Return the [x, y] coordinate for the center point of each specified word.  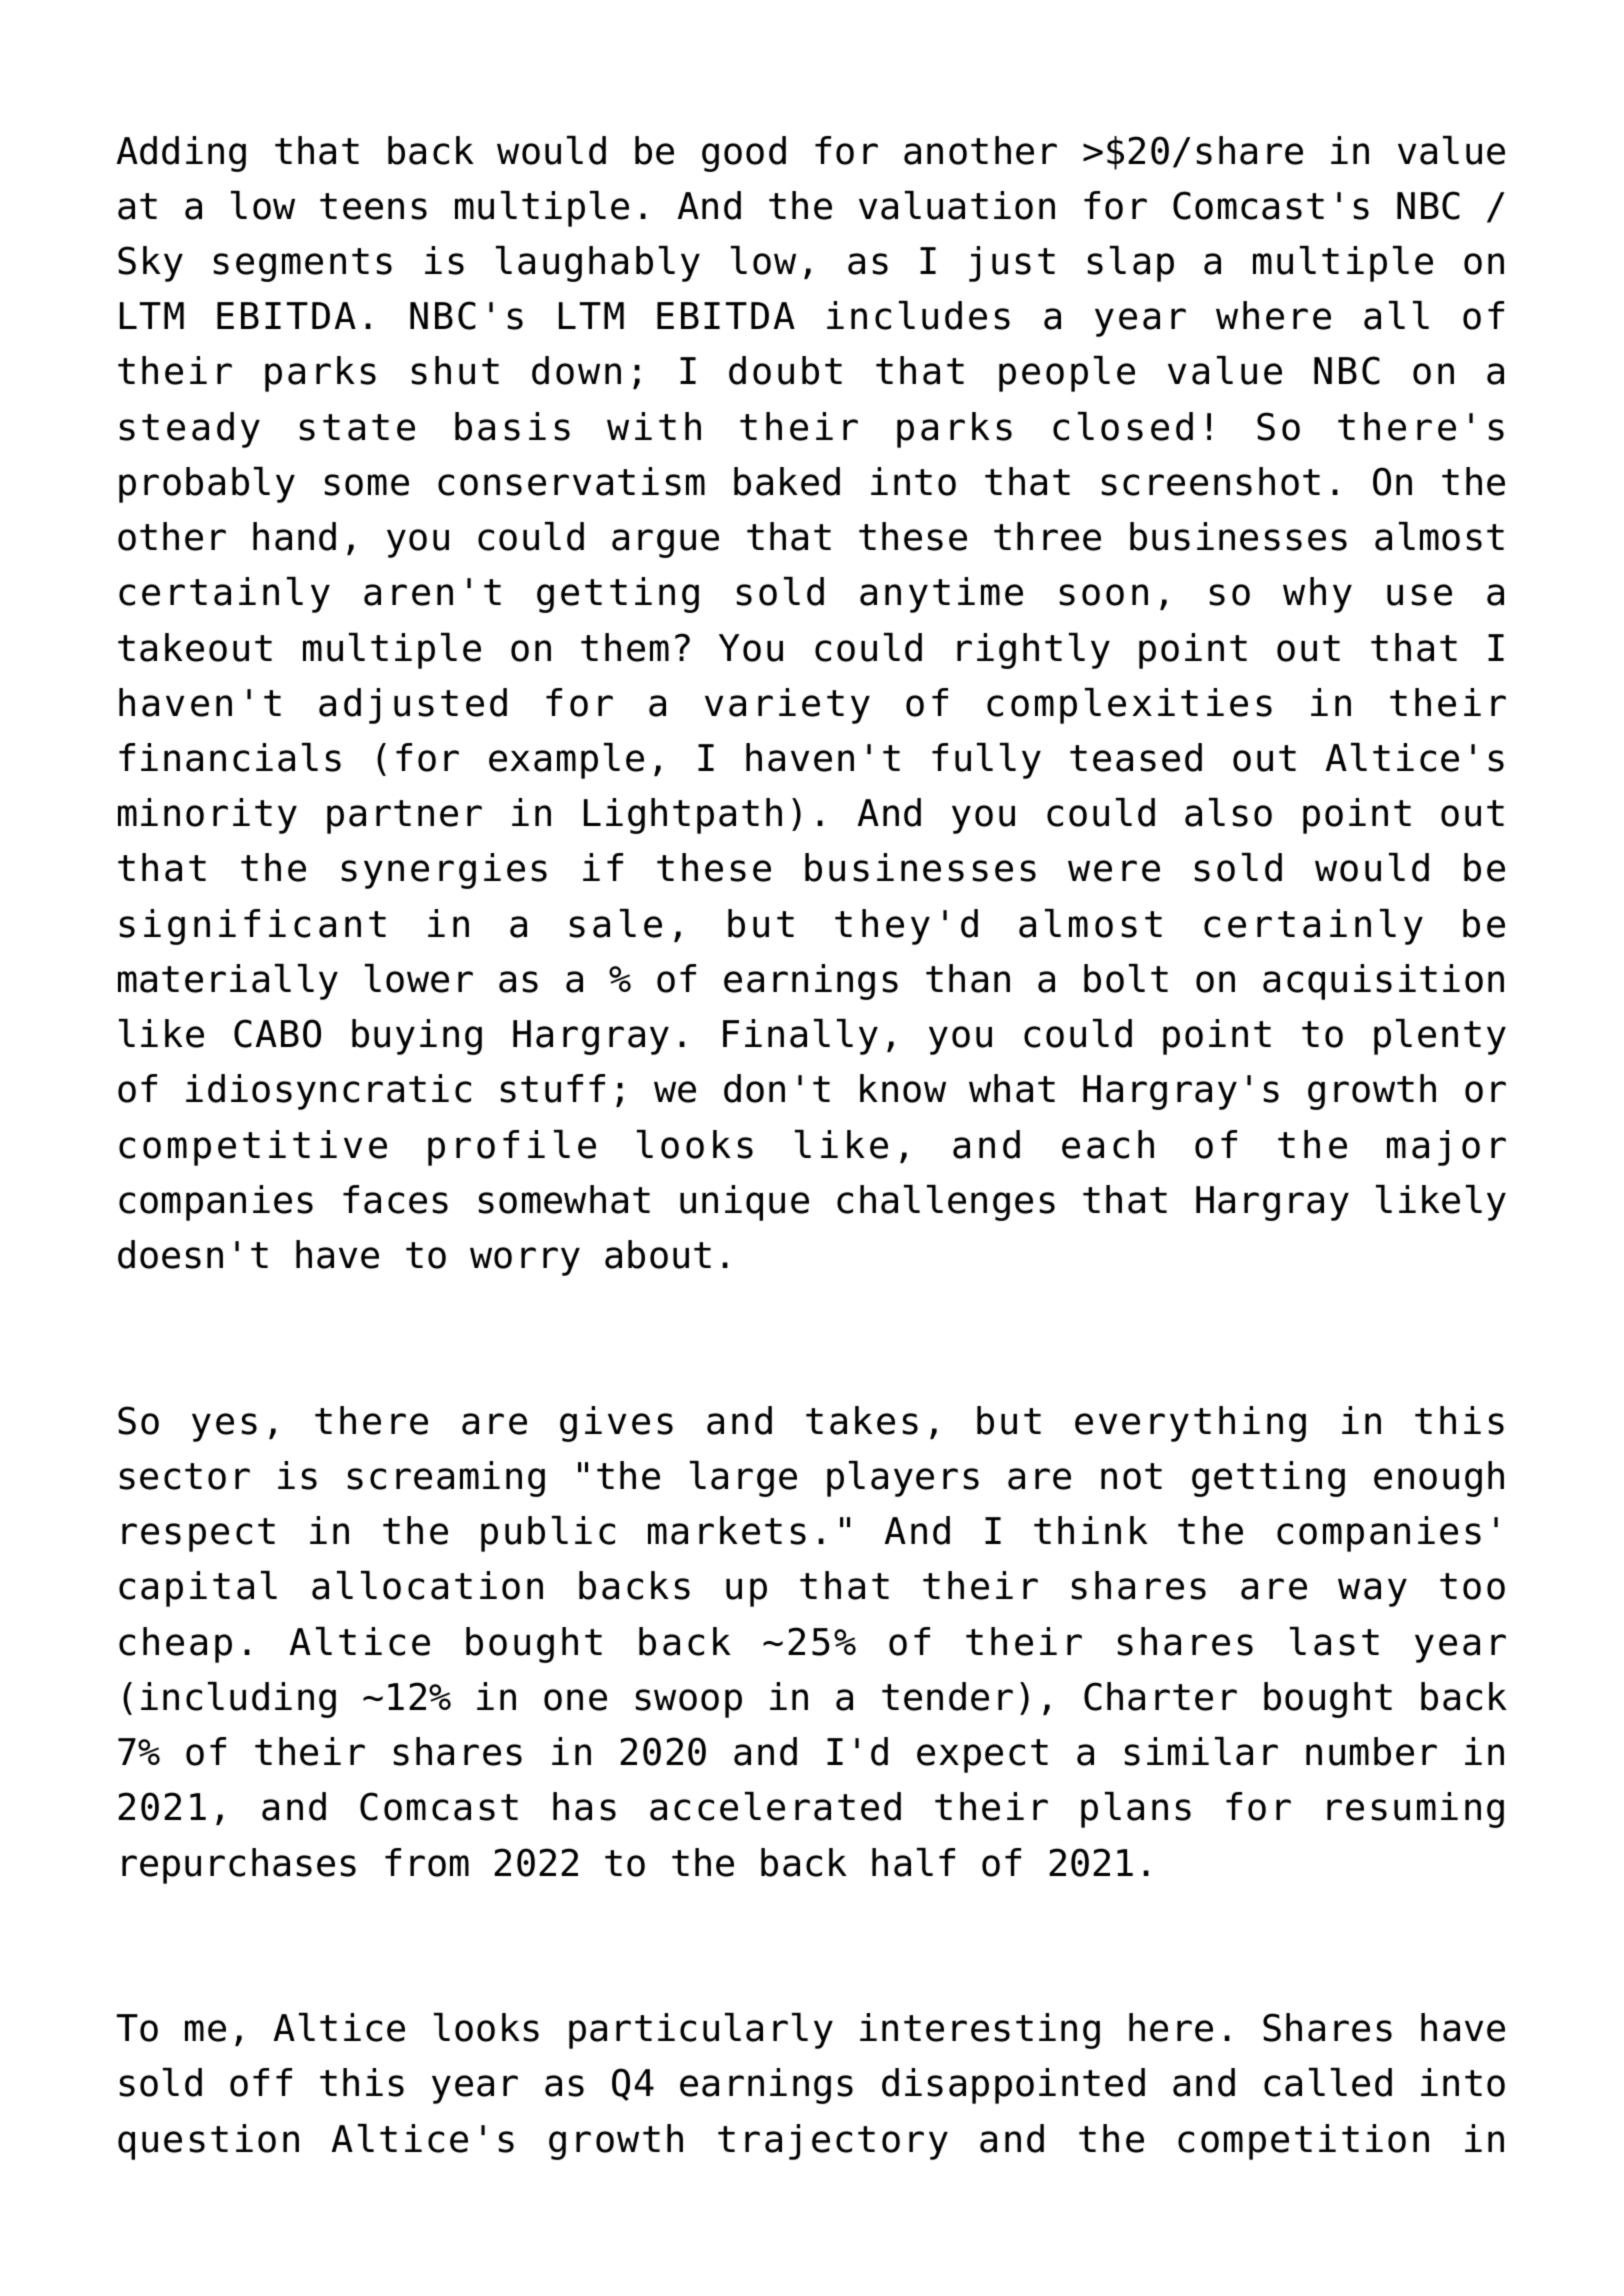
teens [373, 206]
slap [1131, 264]
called [1328, 2082]
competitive [253, 1148]
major [1446, 1148]
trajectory [833, 2142]
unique [744, 1203]
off [261, 2082]
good [744, 154]
